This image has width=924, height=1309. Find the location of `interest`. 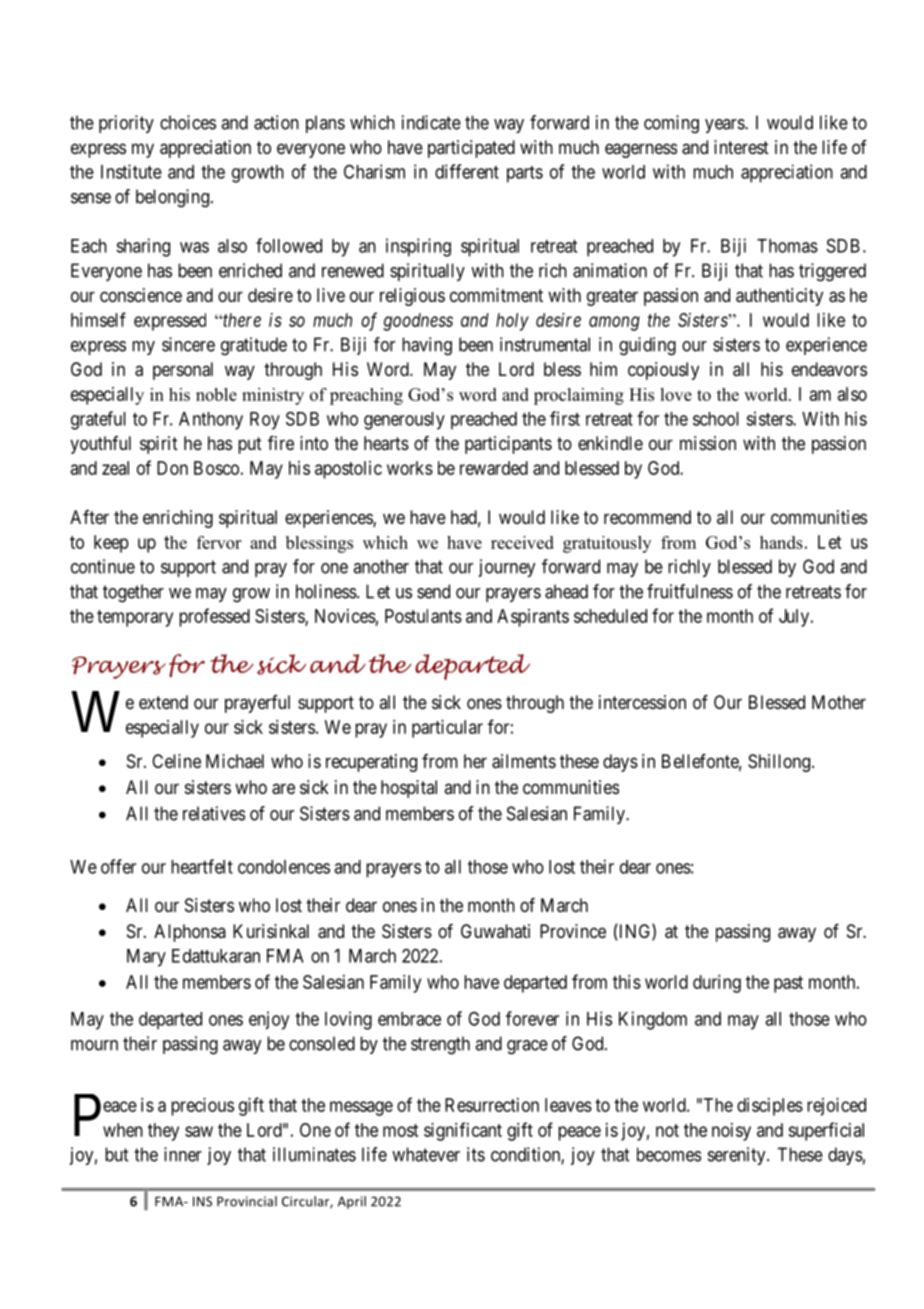

interest is located at coordinates (741, 147).
